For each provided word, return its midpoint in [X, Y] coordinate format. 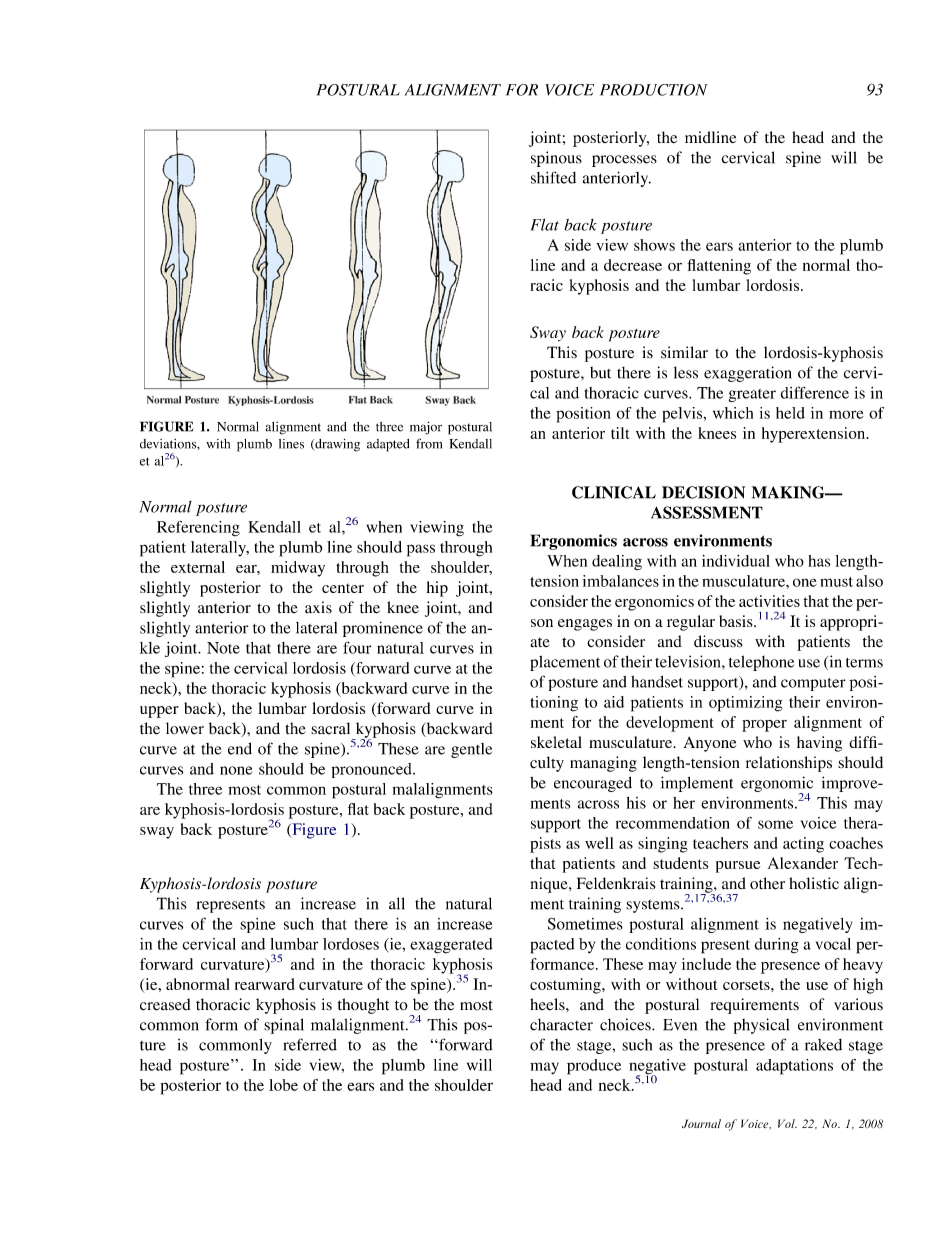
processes [624, 161]
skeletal [556, 742]
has [819, 561]
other [767, 883]
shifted [553, 177]
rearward [264, 984]
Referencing [198, 528]
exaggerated [451, 946]
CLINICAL [614, 492]
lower [185, 728]
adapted [388, 445]
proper [764, 725]
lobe [283, 1085]
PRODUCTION [654, 90]
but [600, 372]
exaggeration [748, 374]
